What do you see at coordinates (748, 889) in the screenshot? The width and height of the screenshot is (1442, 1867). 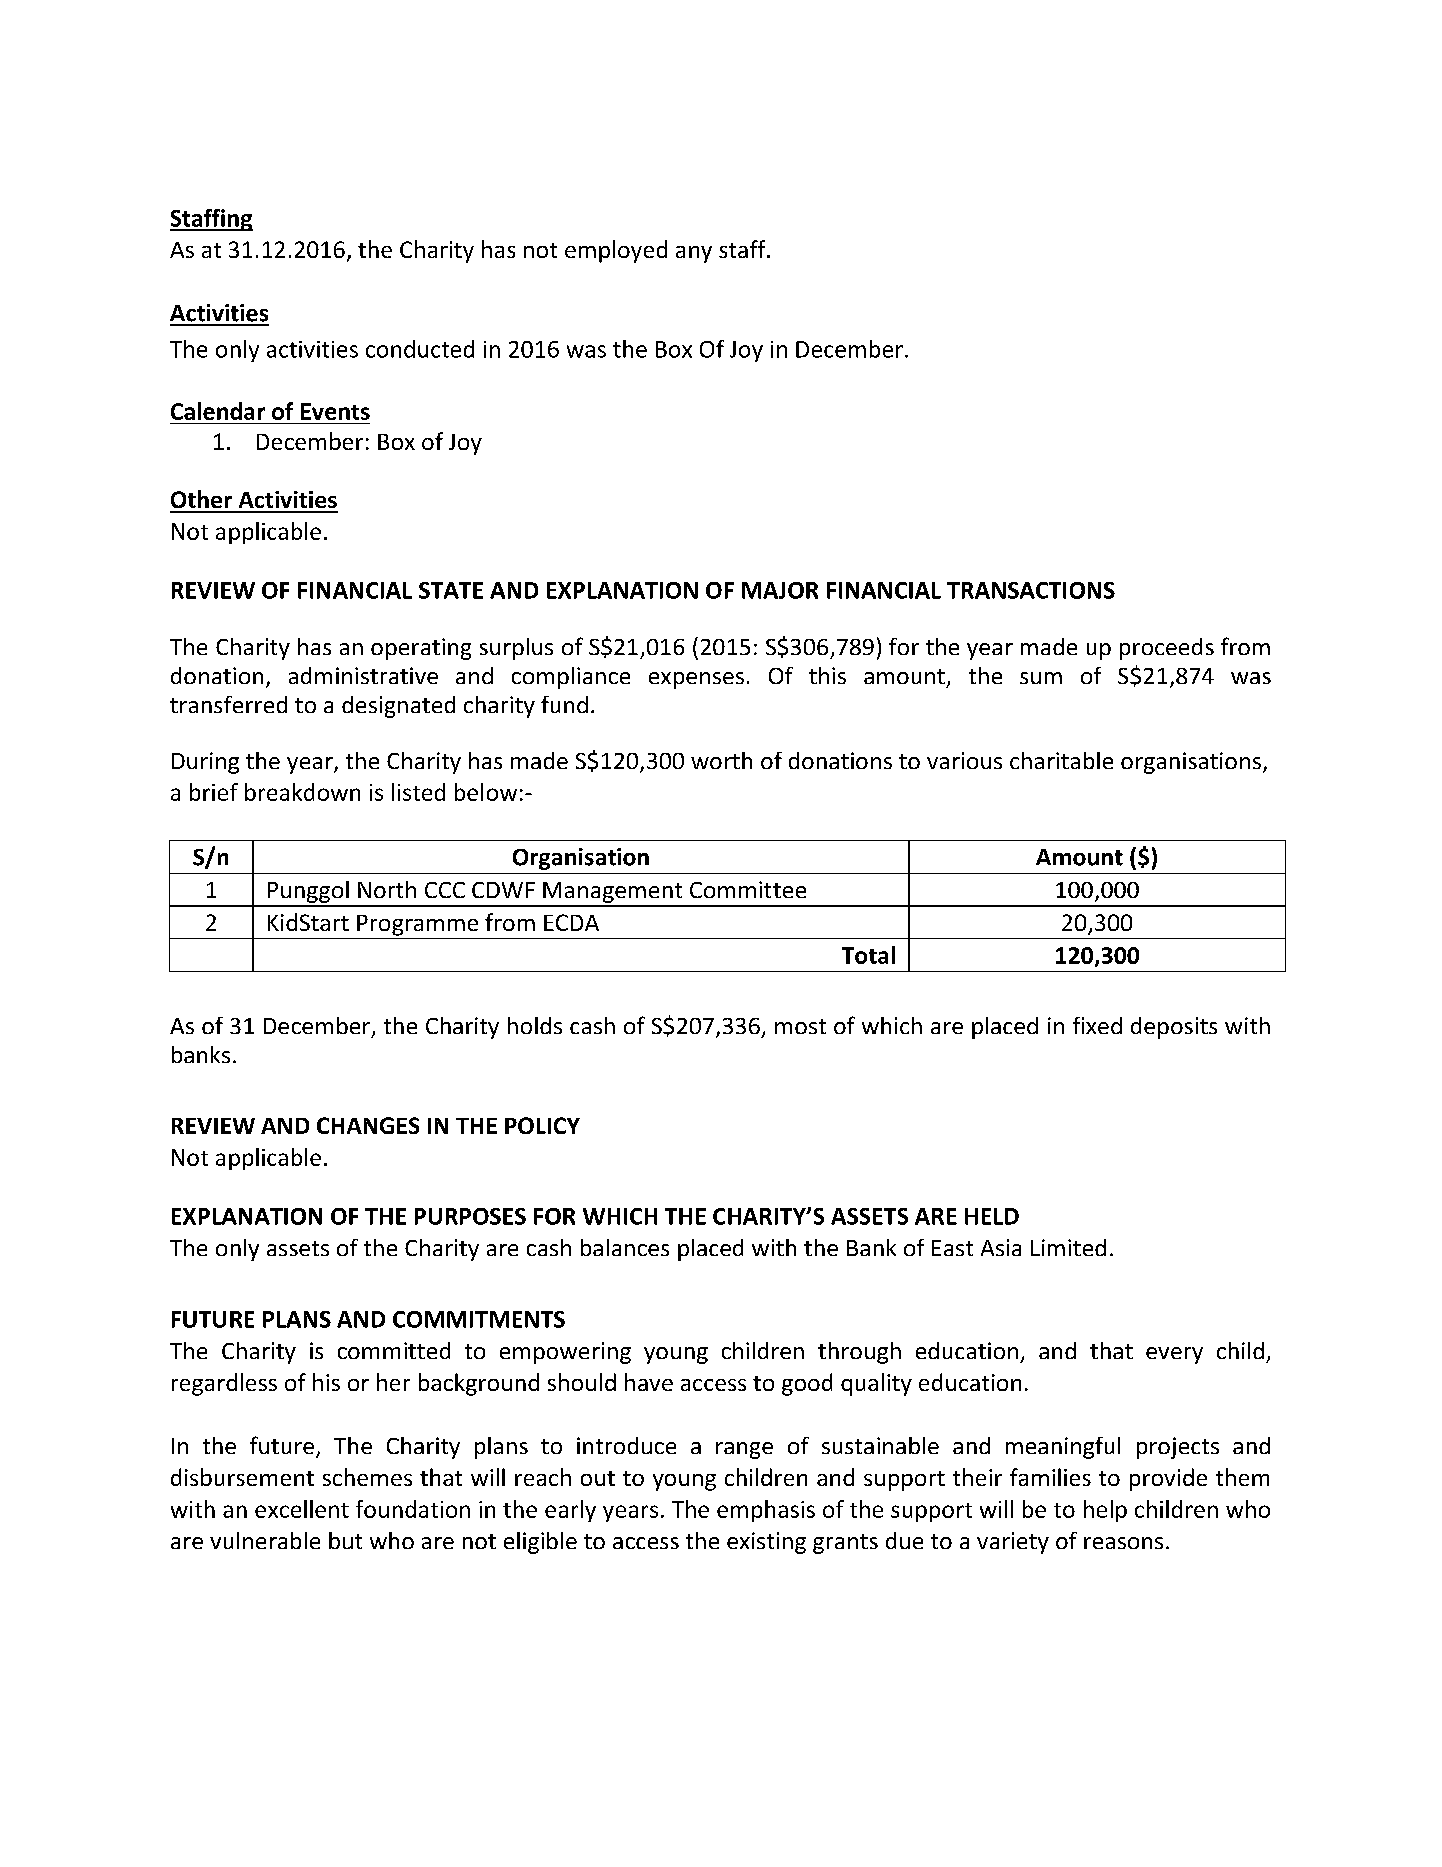 I see `Committee` at bounding box center [748, 889].
